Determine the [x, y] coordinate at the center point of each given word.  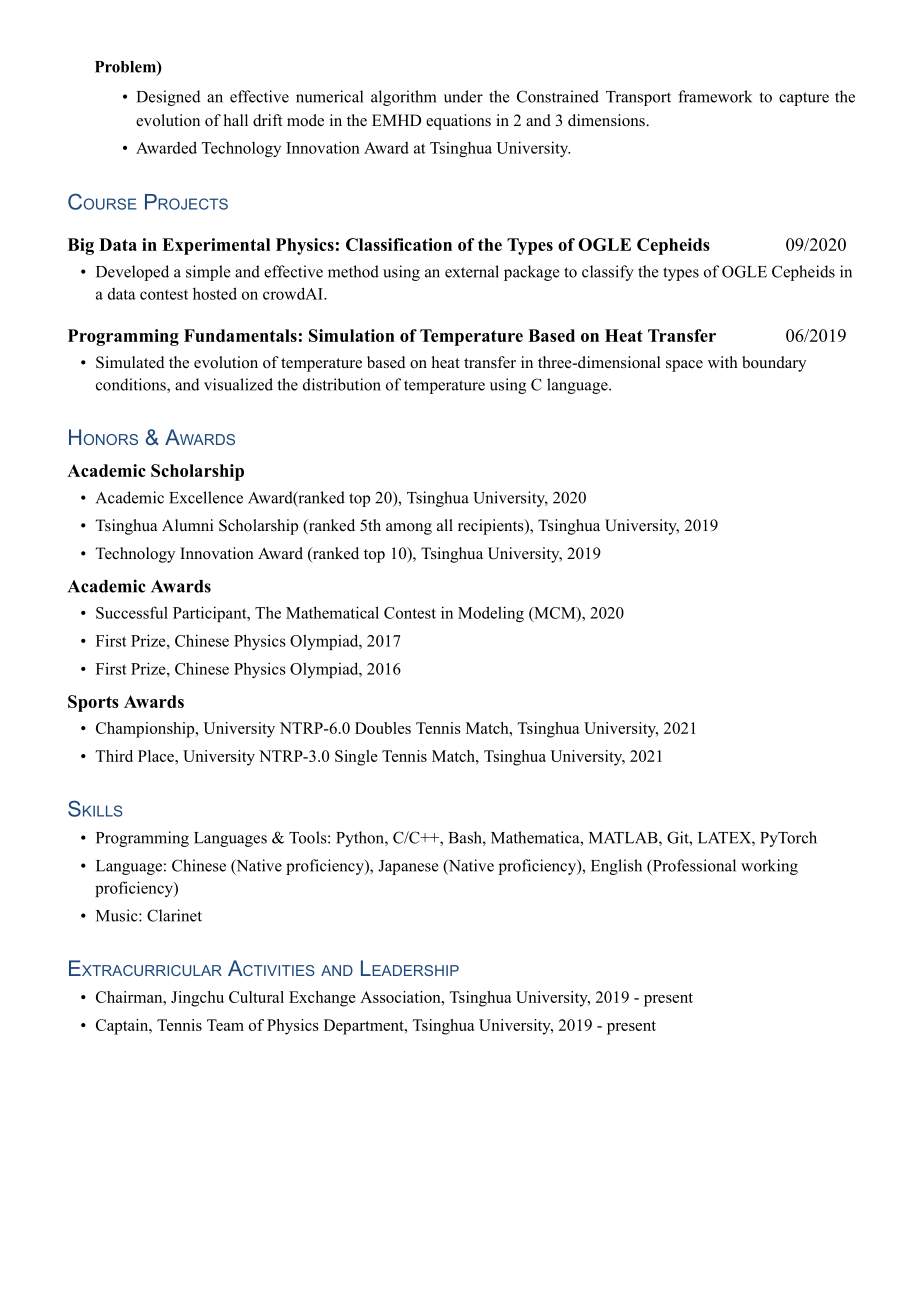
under [463, 96]
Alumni [187, 525]
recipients [492, 527]
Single [356, 758]
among [409, 529]
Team [225, 1025]
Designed [169, 98]
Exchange [322, 999]
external [472, 271]
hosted [215, 293]
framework [715, 96]
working [769, 867]
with [723, 362]
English [616, 867]
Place [157, 756]
